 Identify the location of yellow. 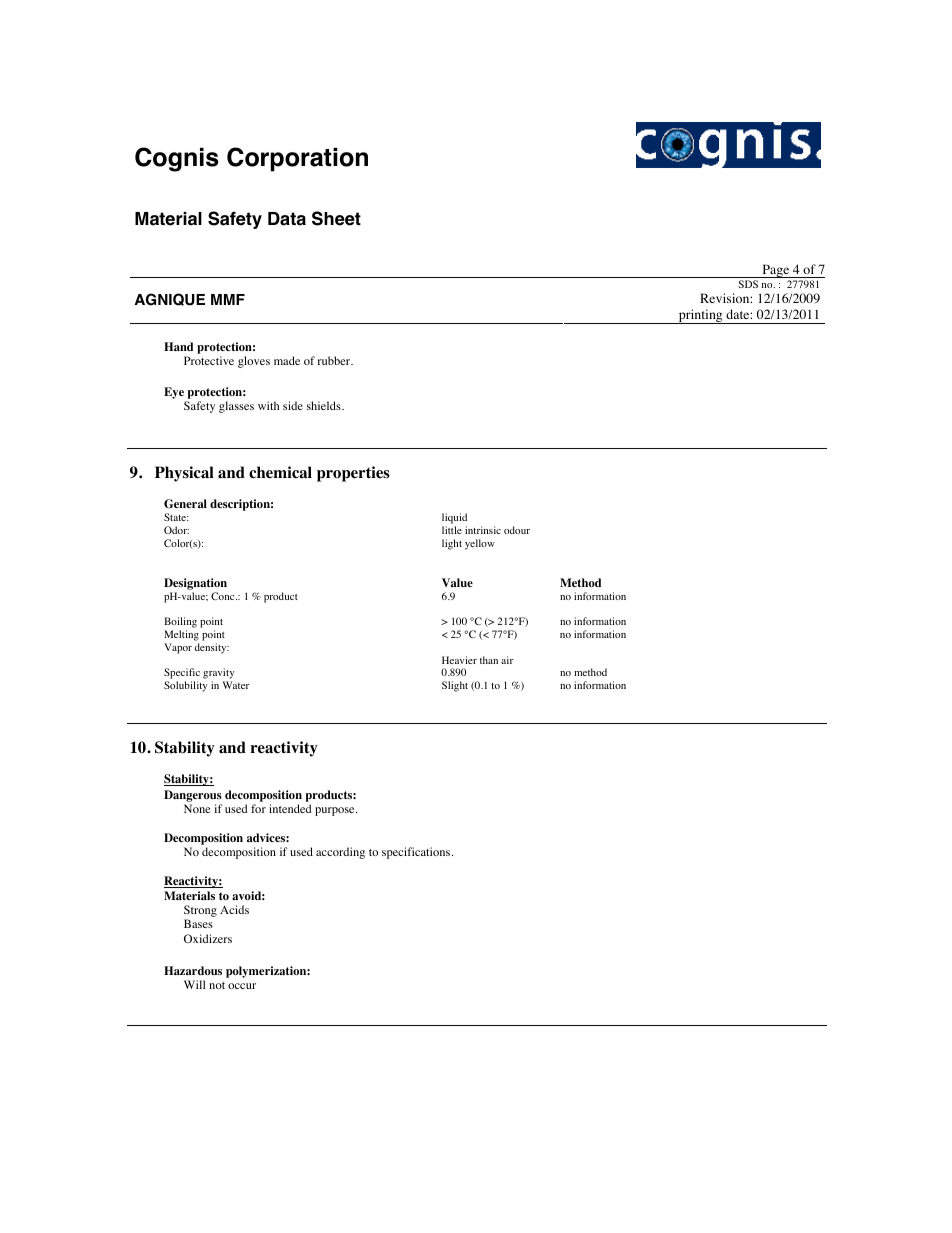
(480, 544).
